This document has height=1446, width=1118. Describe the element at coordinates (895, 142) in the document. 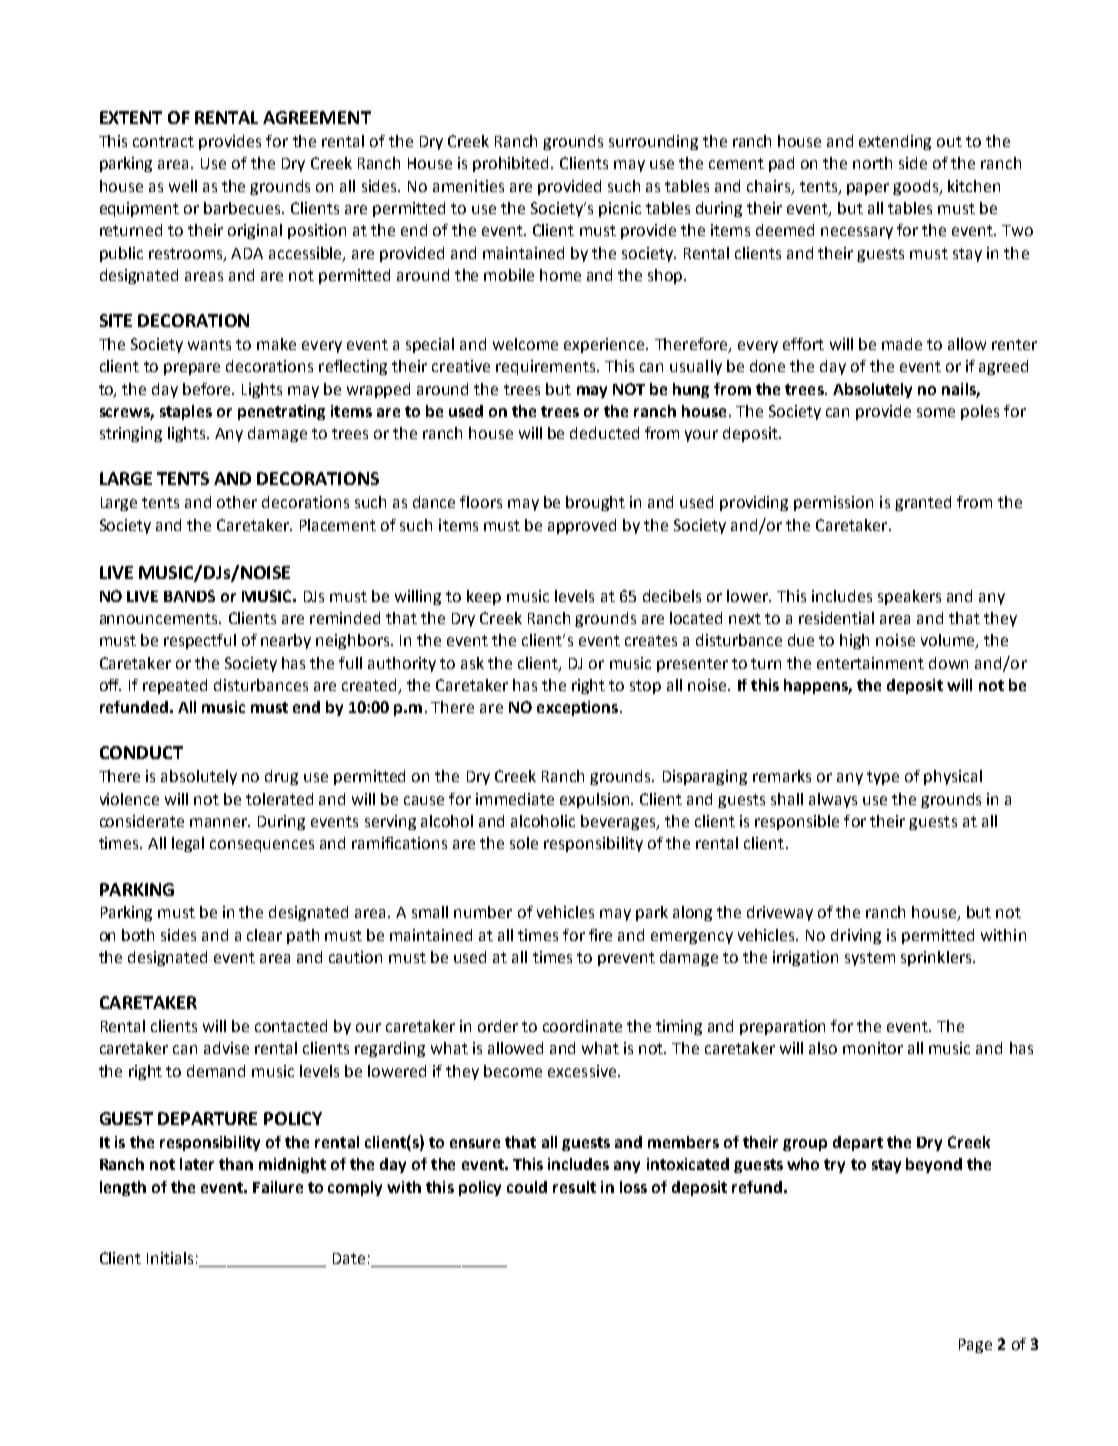

I see `extending` at that location.
